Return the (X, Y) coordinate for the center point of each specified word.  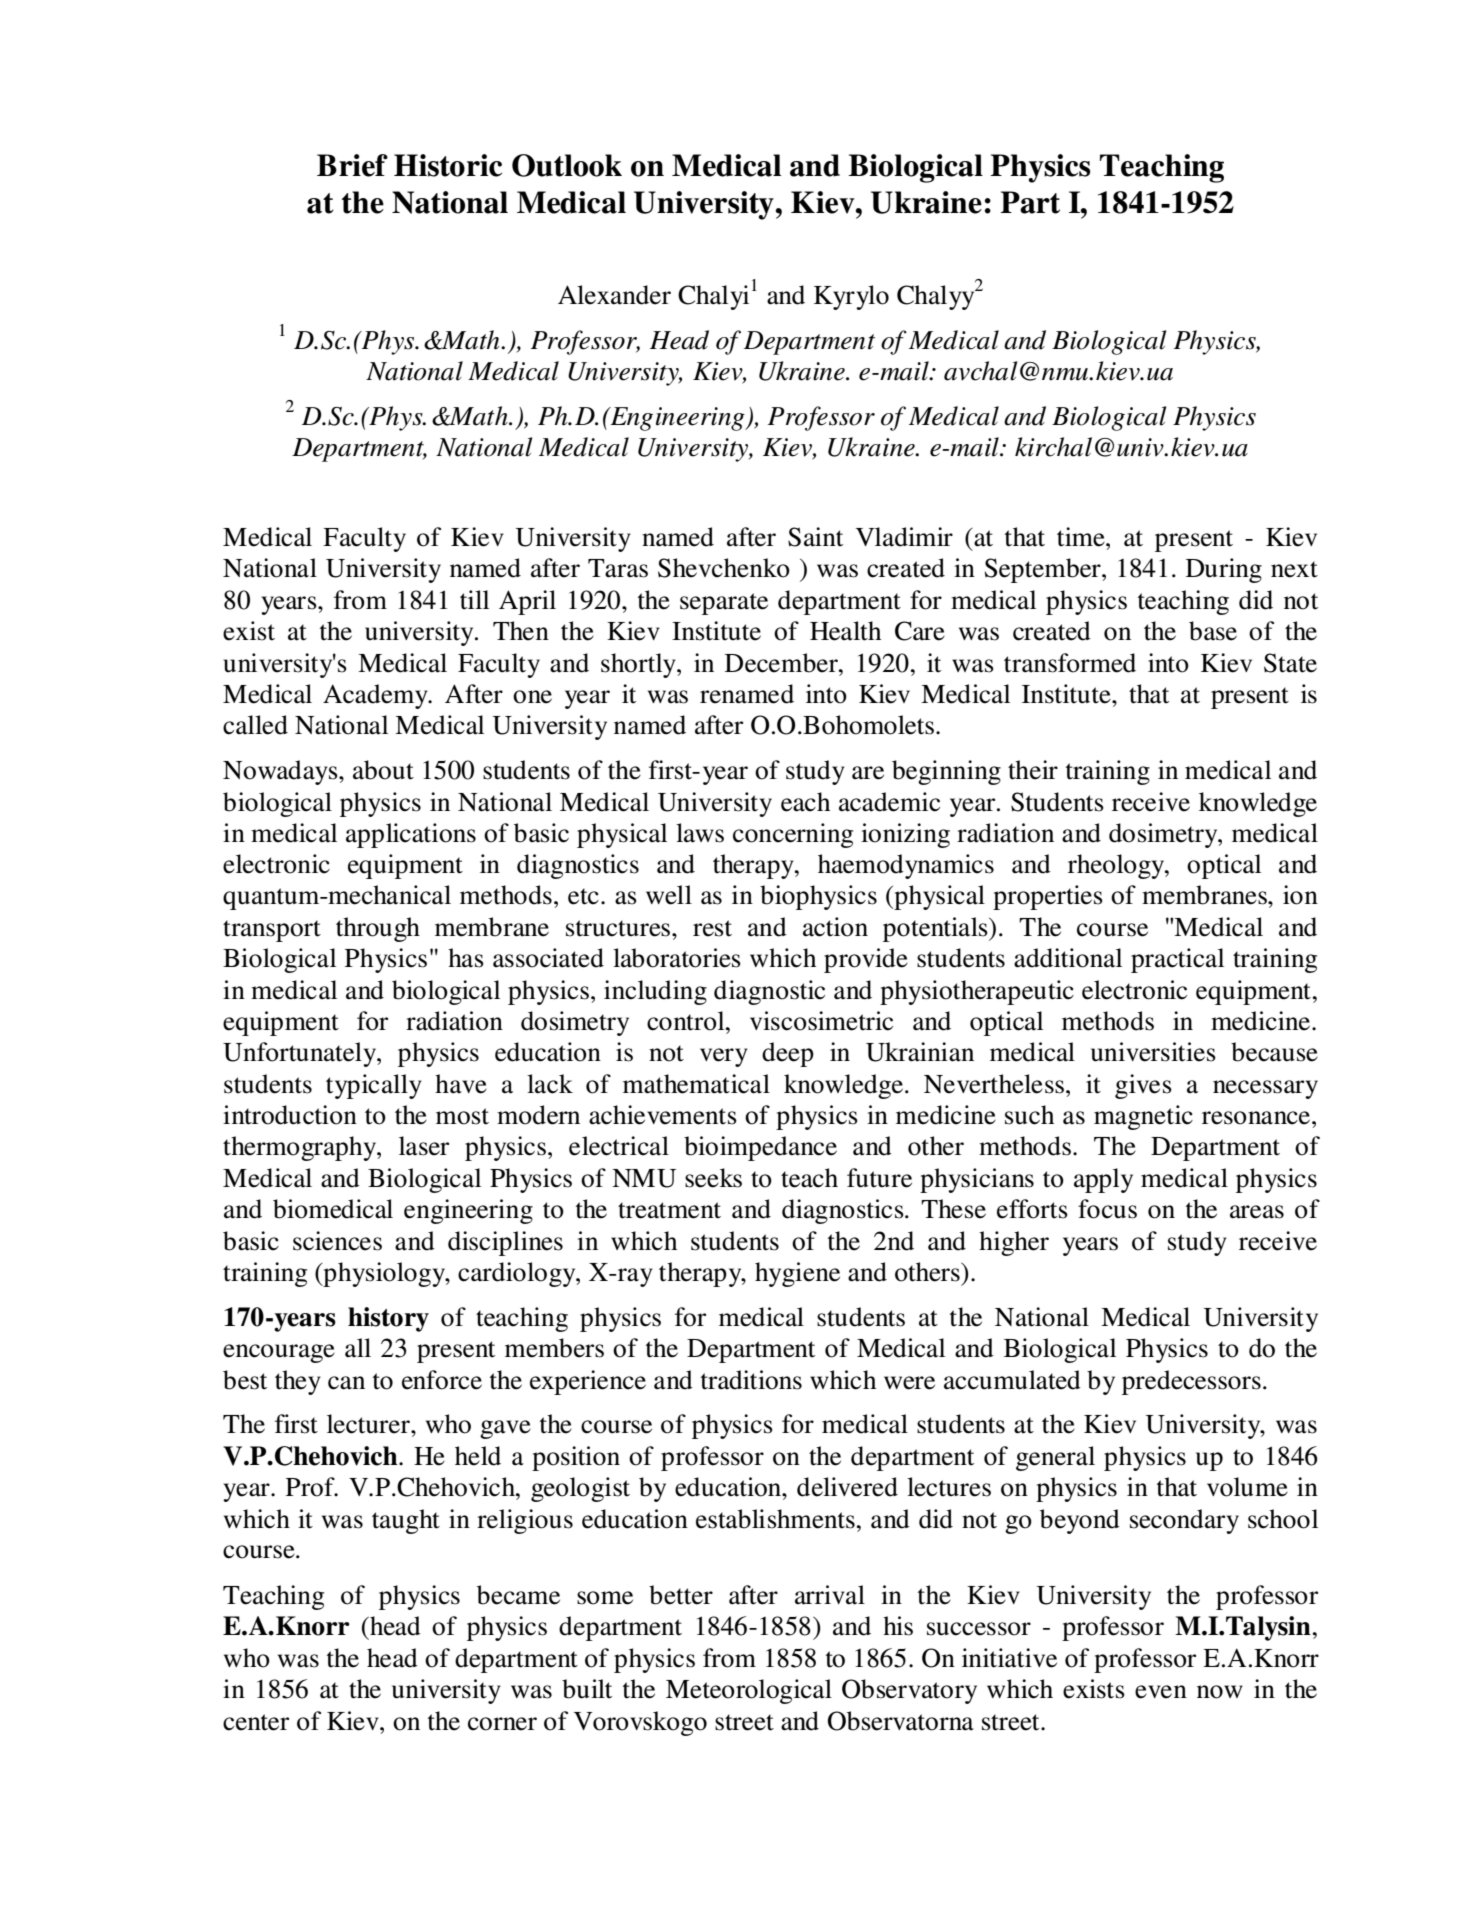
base (1213, 631)
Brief (352, 165)
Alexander (614, 295)
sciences (337, 1241)
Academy (376, 696)
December (782, 663)
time (1082, 537)
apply (1103, 1180)
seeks (713, 1178)
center (256, 1722)
